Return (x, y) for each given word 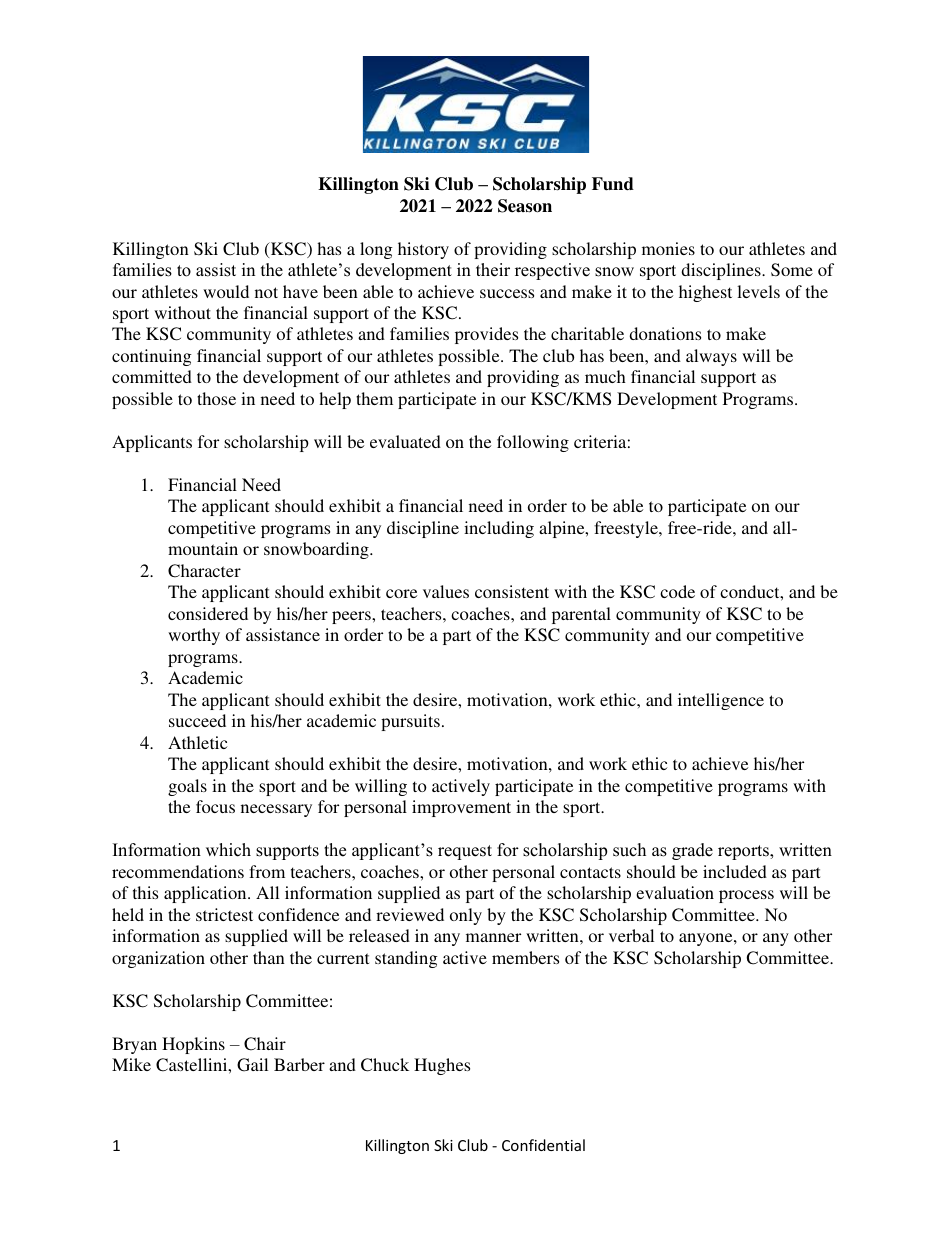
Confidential (543, 1145)
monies (668, 248)
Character (204, 571)
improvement (461, 808)
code (677, 591)
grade (692, 851)
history (423, 250)
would (226, 291)
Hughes (442, 1066)
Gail (252, 1065)
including (499, 529)
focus (215, 806)
